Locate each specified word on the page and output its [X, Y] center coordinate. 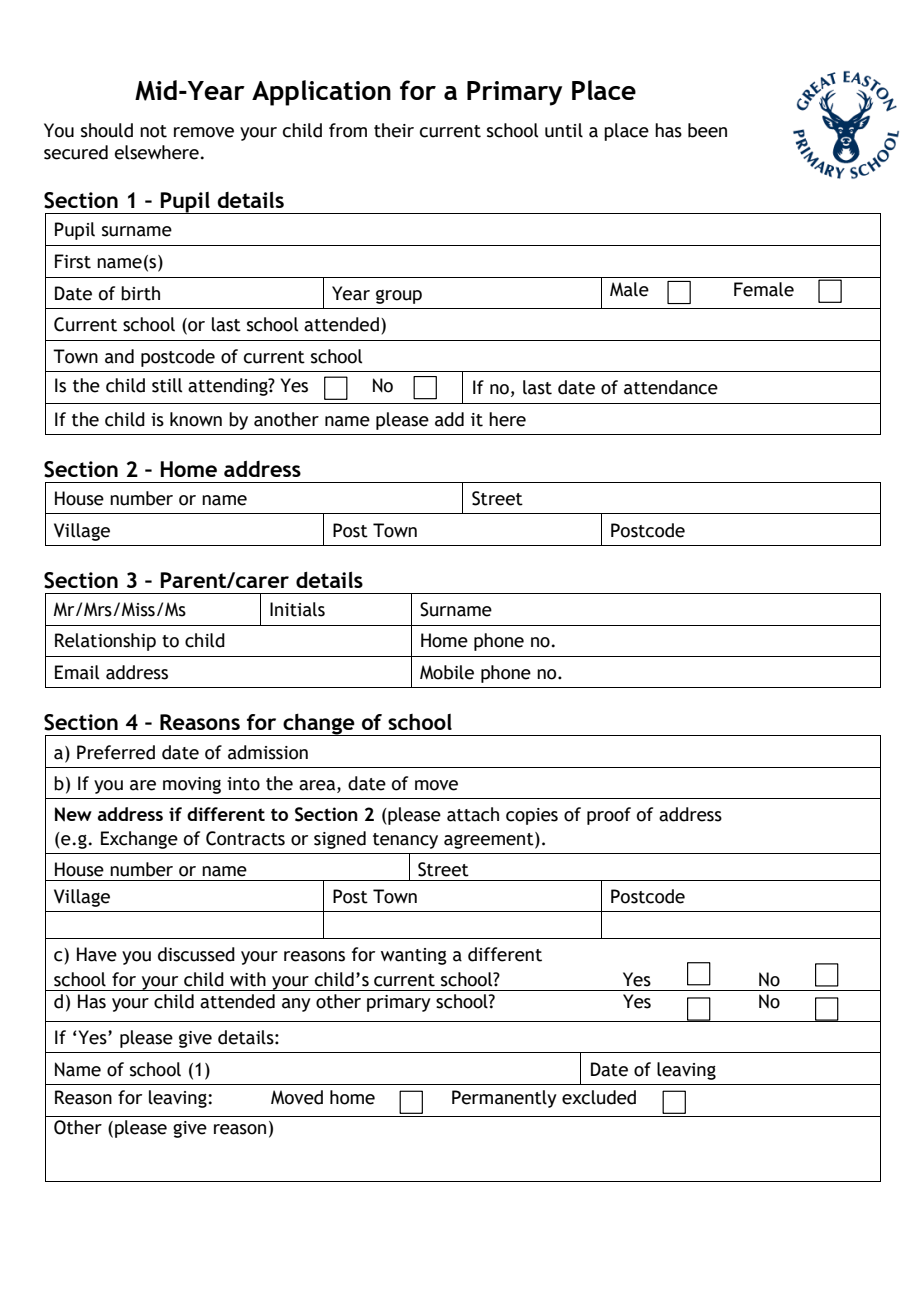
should [107, 130]
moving [192, 785]
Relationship [105, 642]
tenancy [405, 841]
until [564, 130]
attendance [671, 387]
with [248, 979]
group [399, 297]
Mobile [447, 672]
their [394, 130]
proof [609, 816]
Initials [297, 609]
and [119, 356]
